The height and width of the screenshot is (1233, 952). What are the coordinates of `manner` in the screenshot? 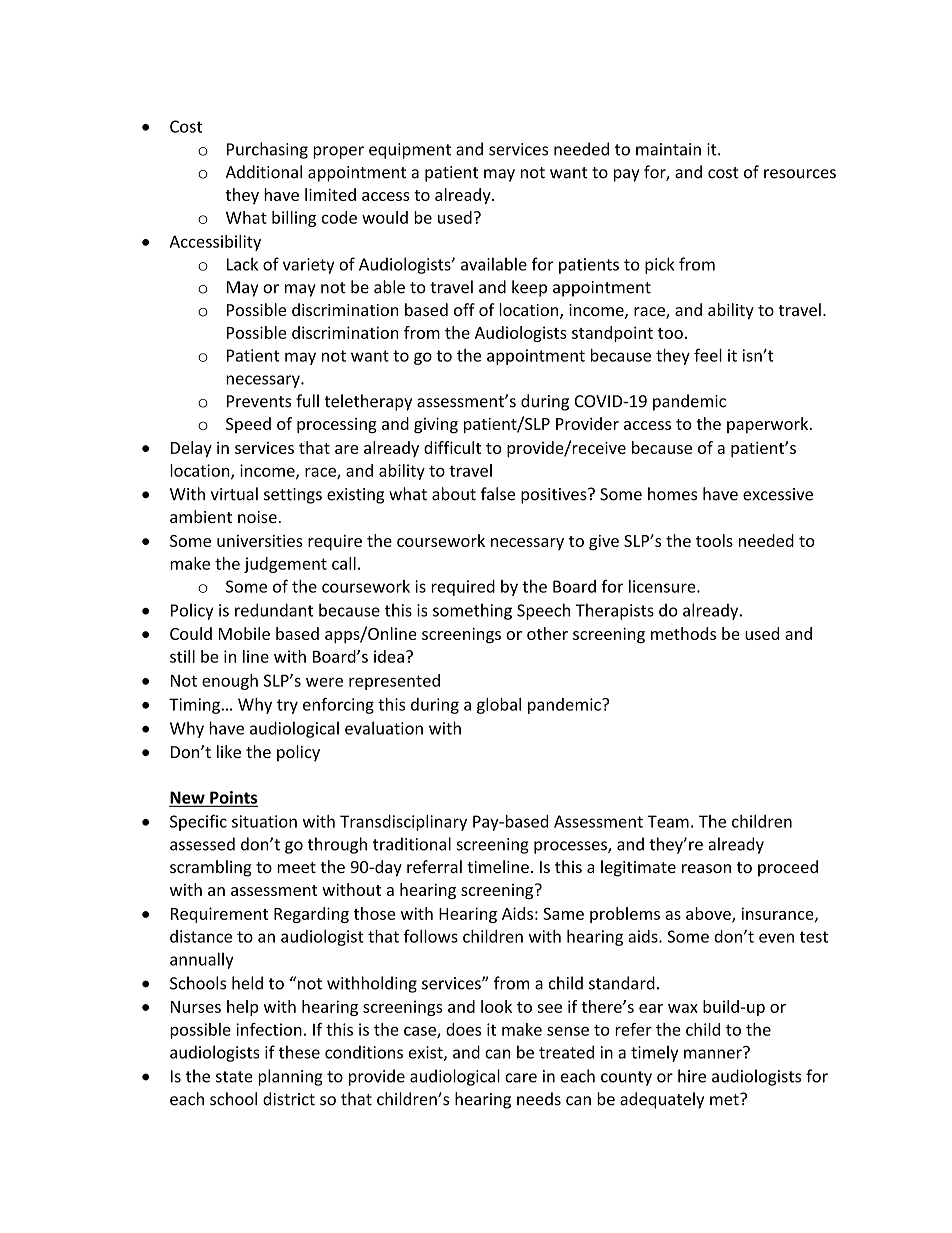 It's located at (714, 1053).
